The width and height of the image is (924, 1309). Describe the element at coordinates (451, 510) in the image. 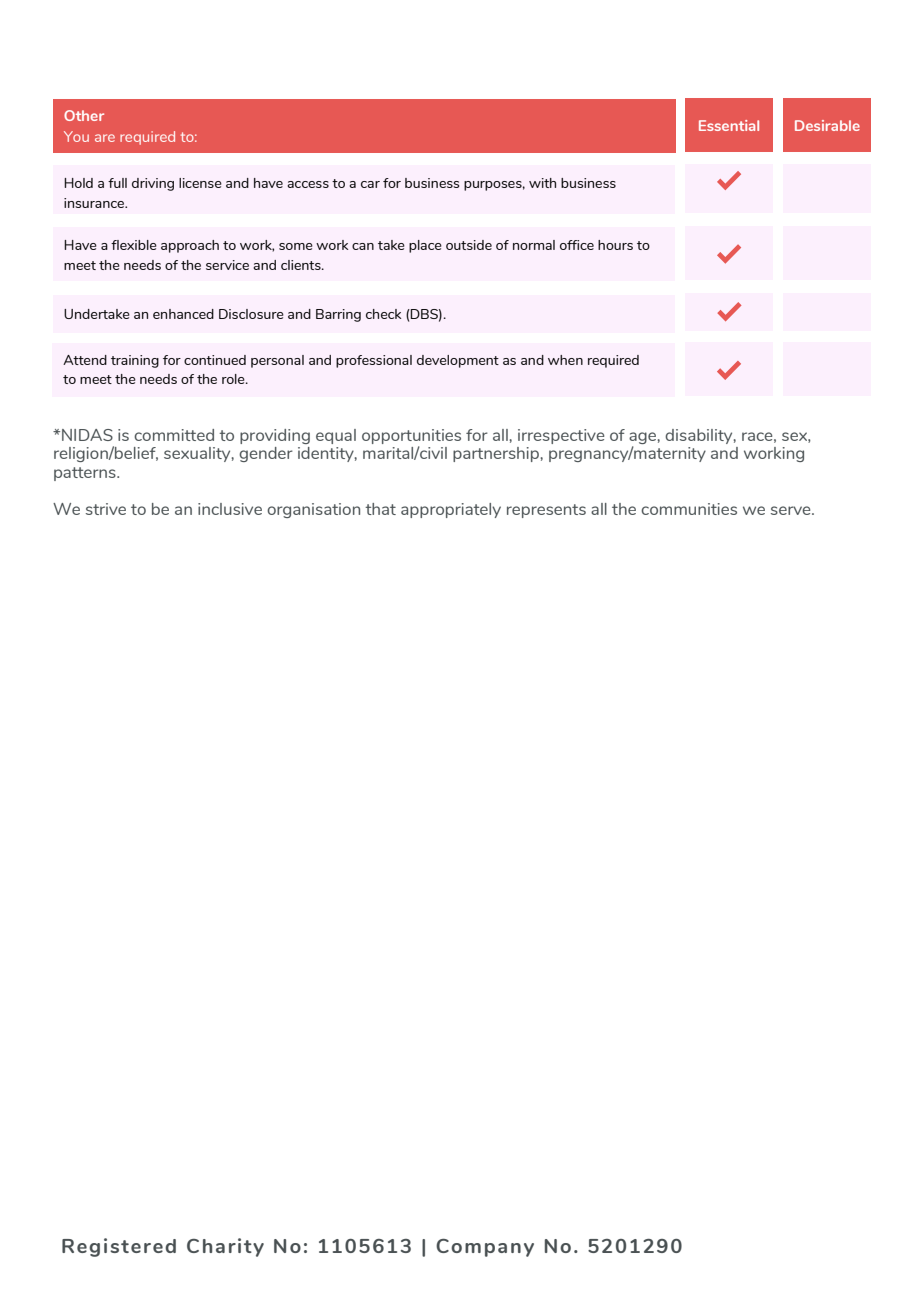

I see `appropriately` at that location.
